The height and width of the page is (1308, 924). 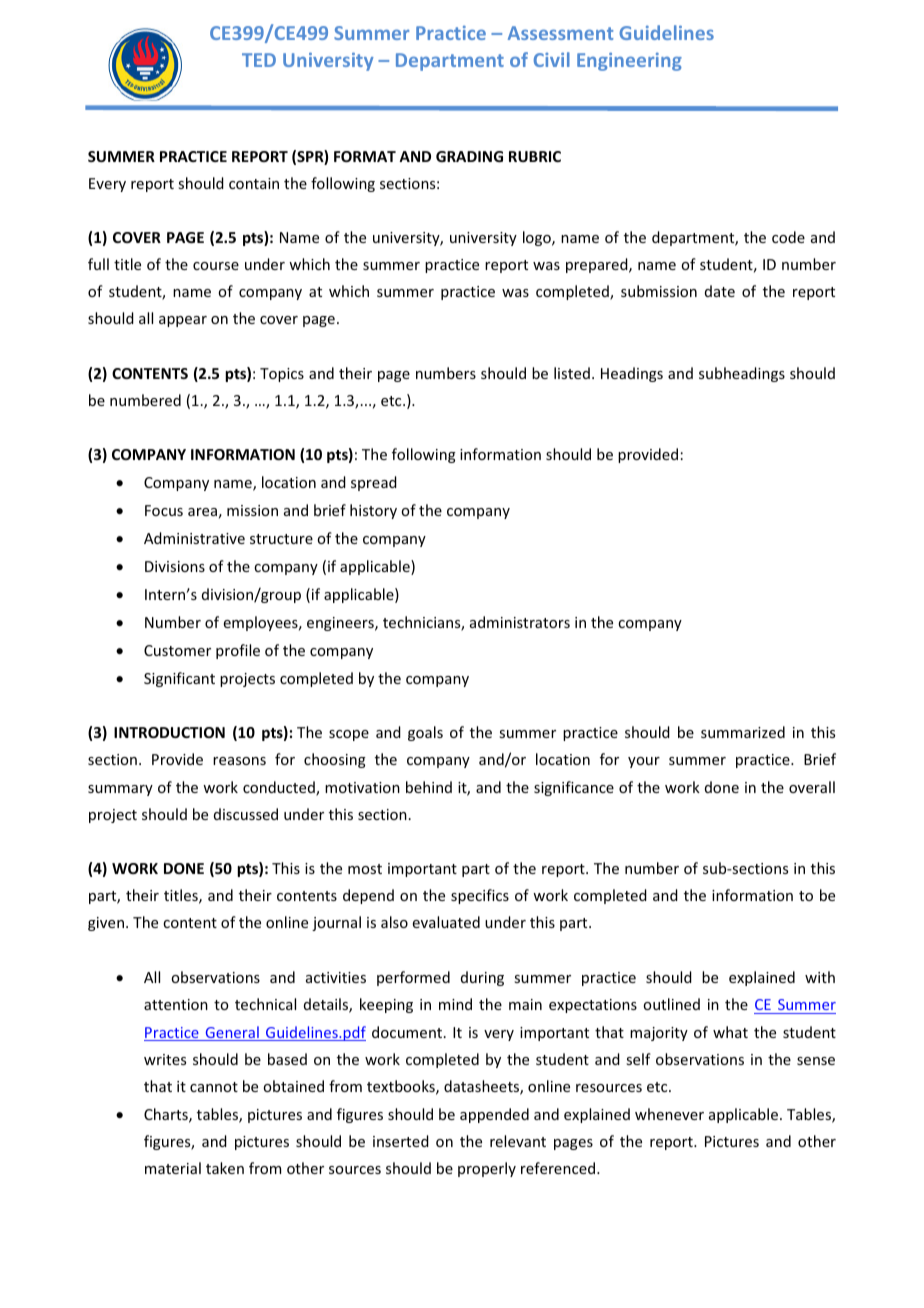 I want to click on appear, so click(x=183, y=321).
